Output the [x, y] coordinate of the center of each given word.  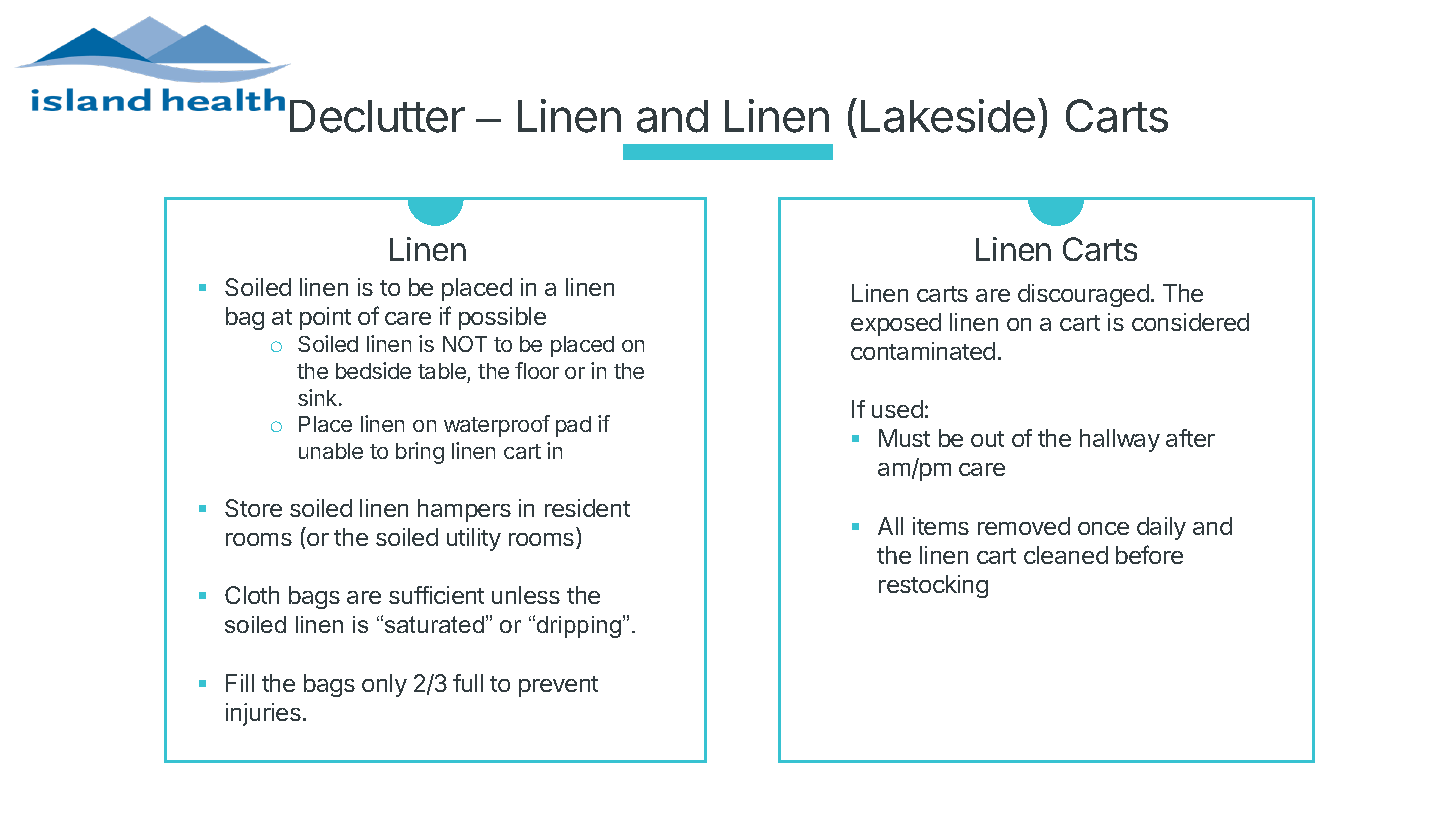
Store [253, 508]
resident [587, 508]
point [325, 318]
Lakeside [948, 116]
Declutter [377, 116]
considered [1190, 322]
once [1103, 528]
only [384, 685]
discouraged [1083, 295]
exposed [896, 324]
